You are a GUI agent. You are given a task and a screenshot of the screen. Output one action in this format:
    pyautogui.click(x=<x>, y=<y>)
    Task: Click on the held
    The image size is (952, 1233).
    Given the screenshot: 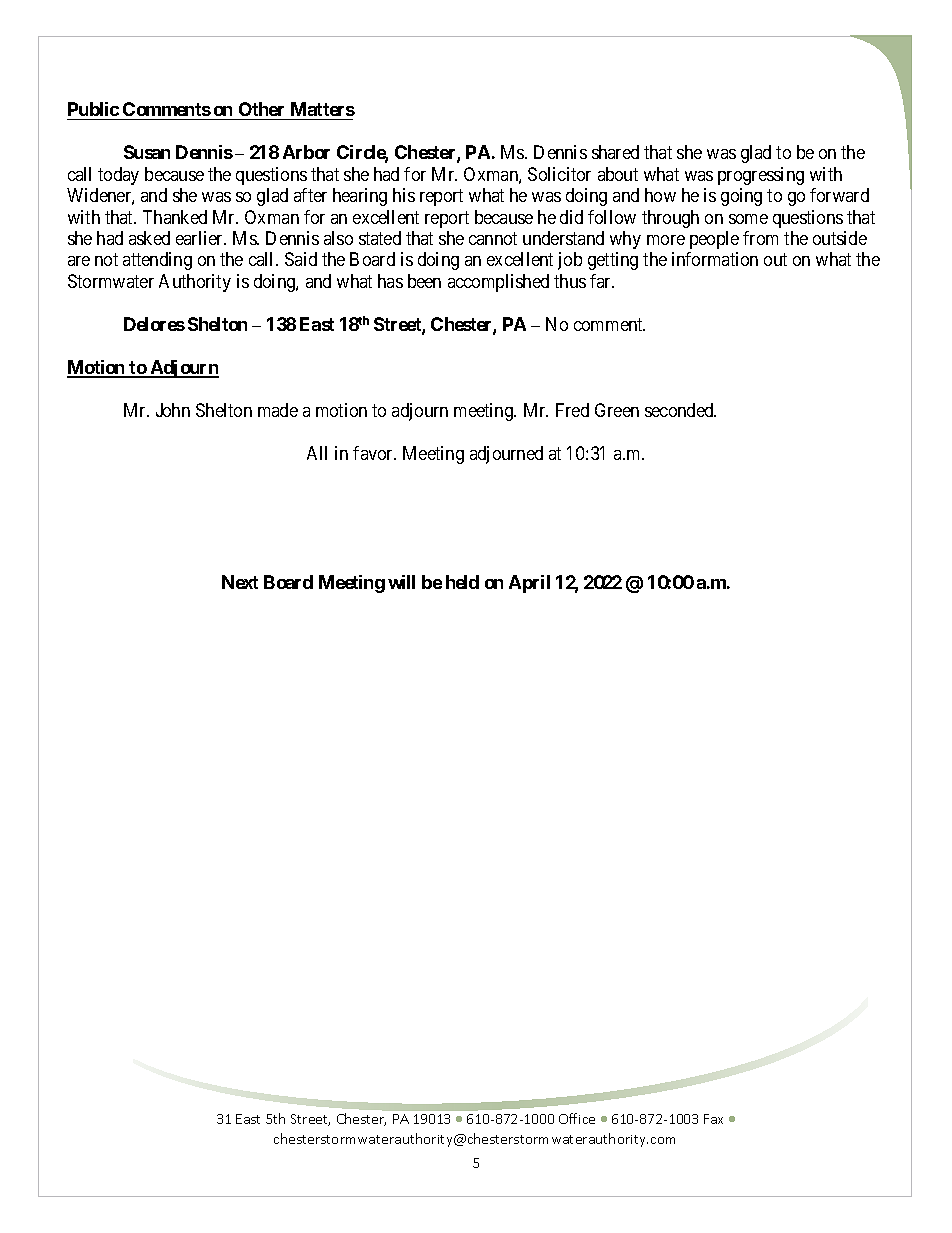 What is the action you would take?
    pyautogui.click(x=462, y=582)
